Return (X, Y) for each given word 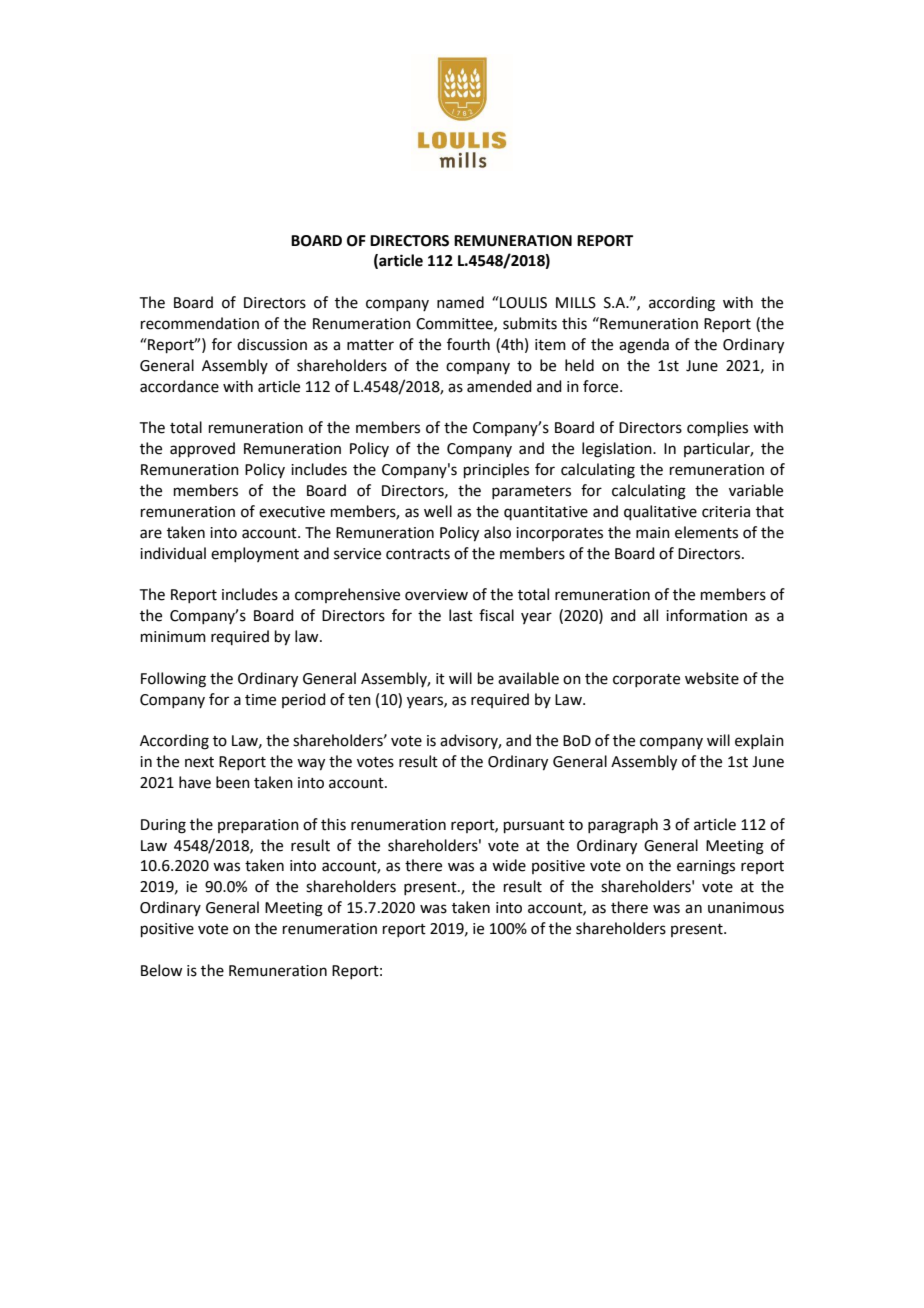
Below (161, 970)
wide (509, 865)
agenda (644, 346)
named (460, 302)
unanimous (746, 908)
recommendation (200, 323)
